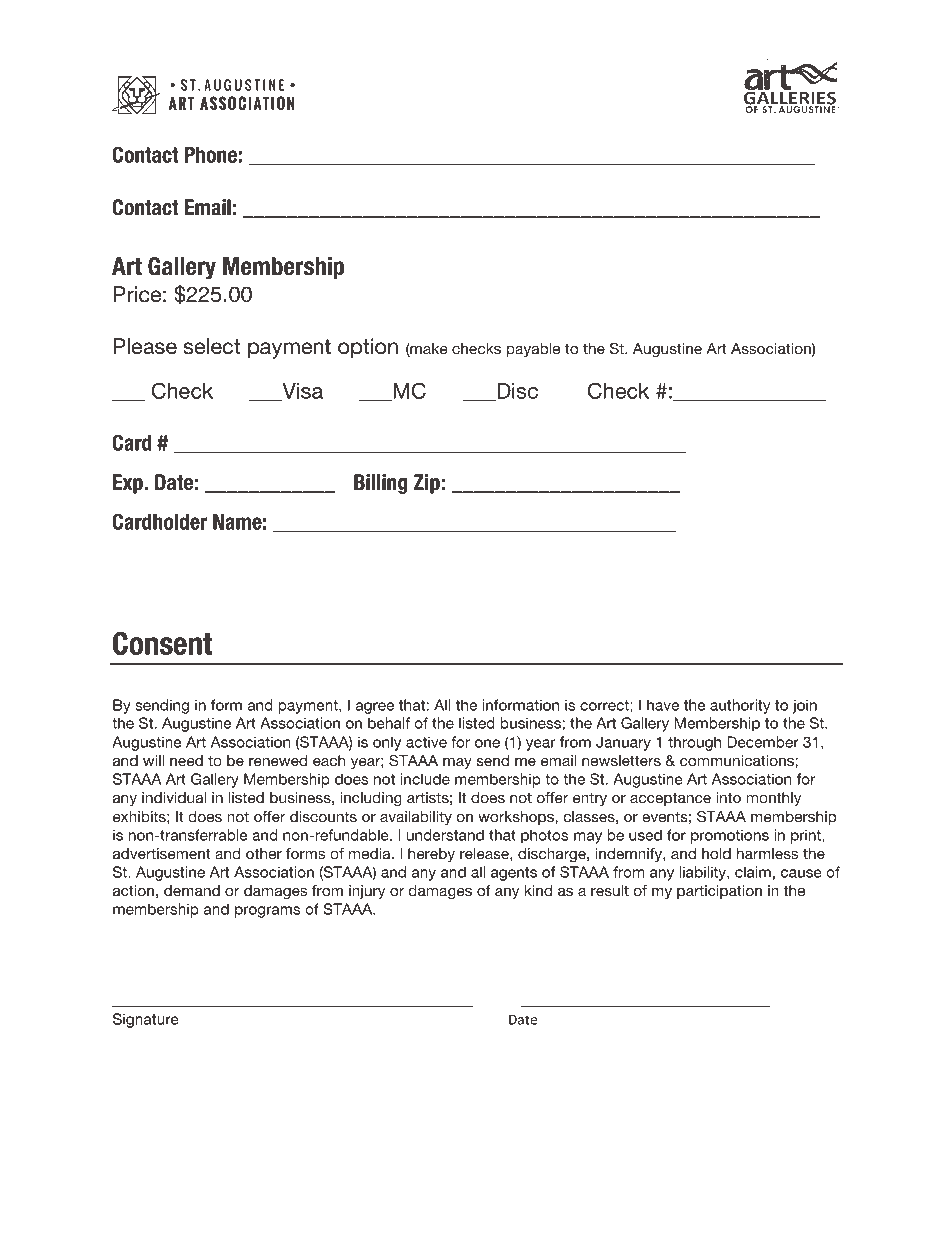  What do you see at coordinates (538, 890) in the screenshot?
I see `kind` at bounding box center [538, 890].
